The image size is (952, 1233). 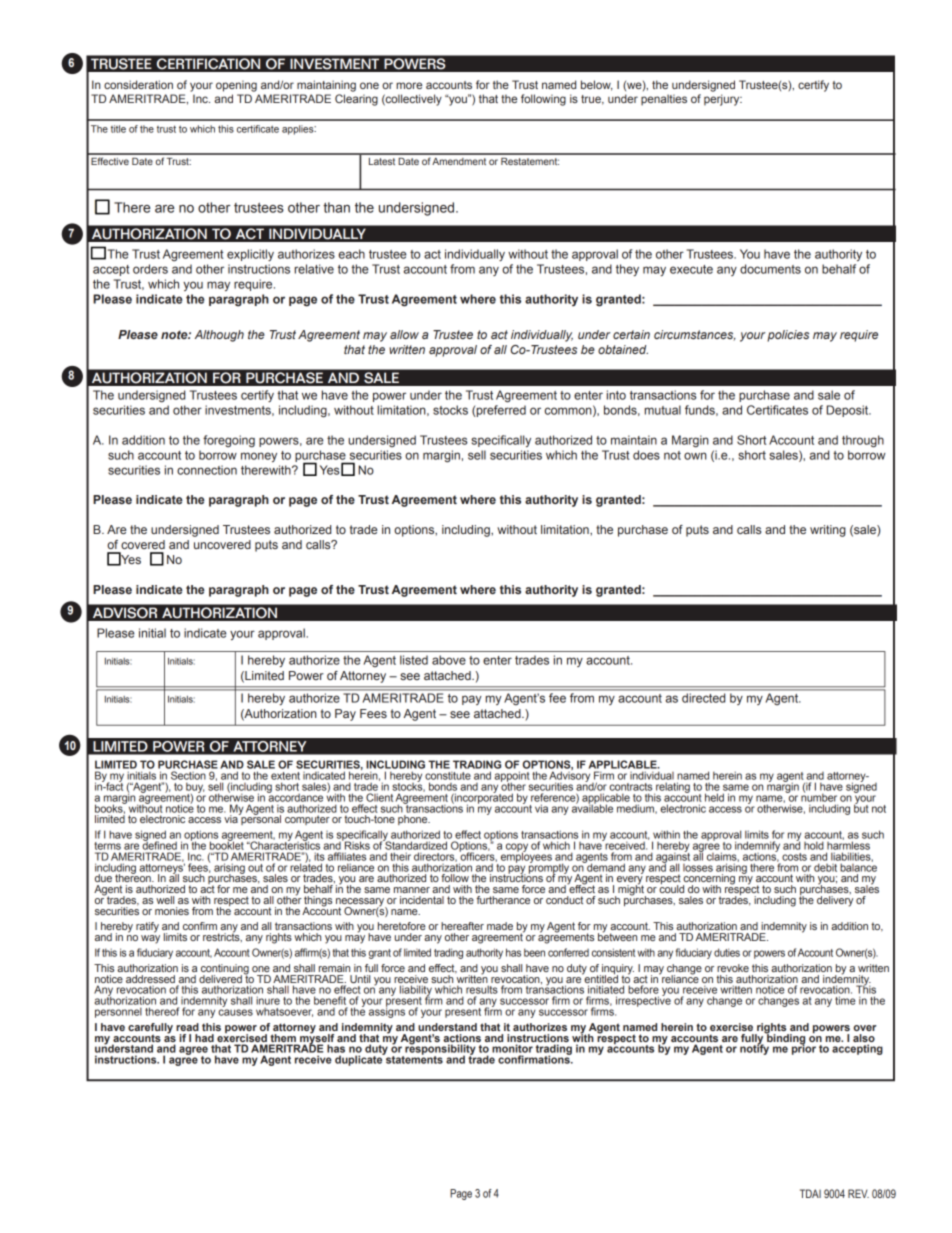 I want to click on causes, so click(x=235, y=1012).
